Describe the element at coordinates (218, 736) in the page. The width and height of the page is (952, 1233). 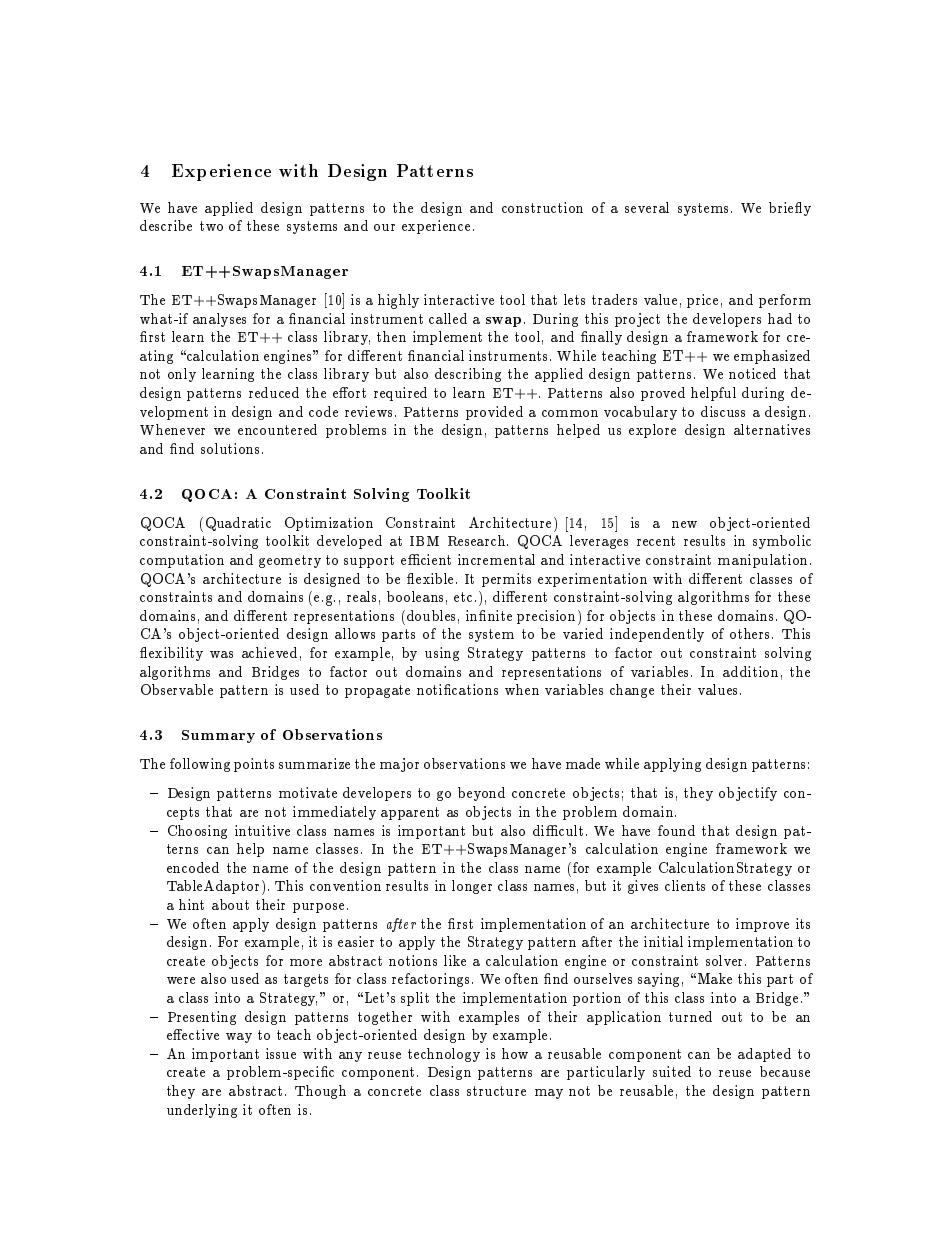
I see `Summary` at that location.
